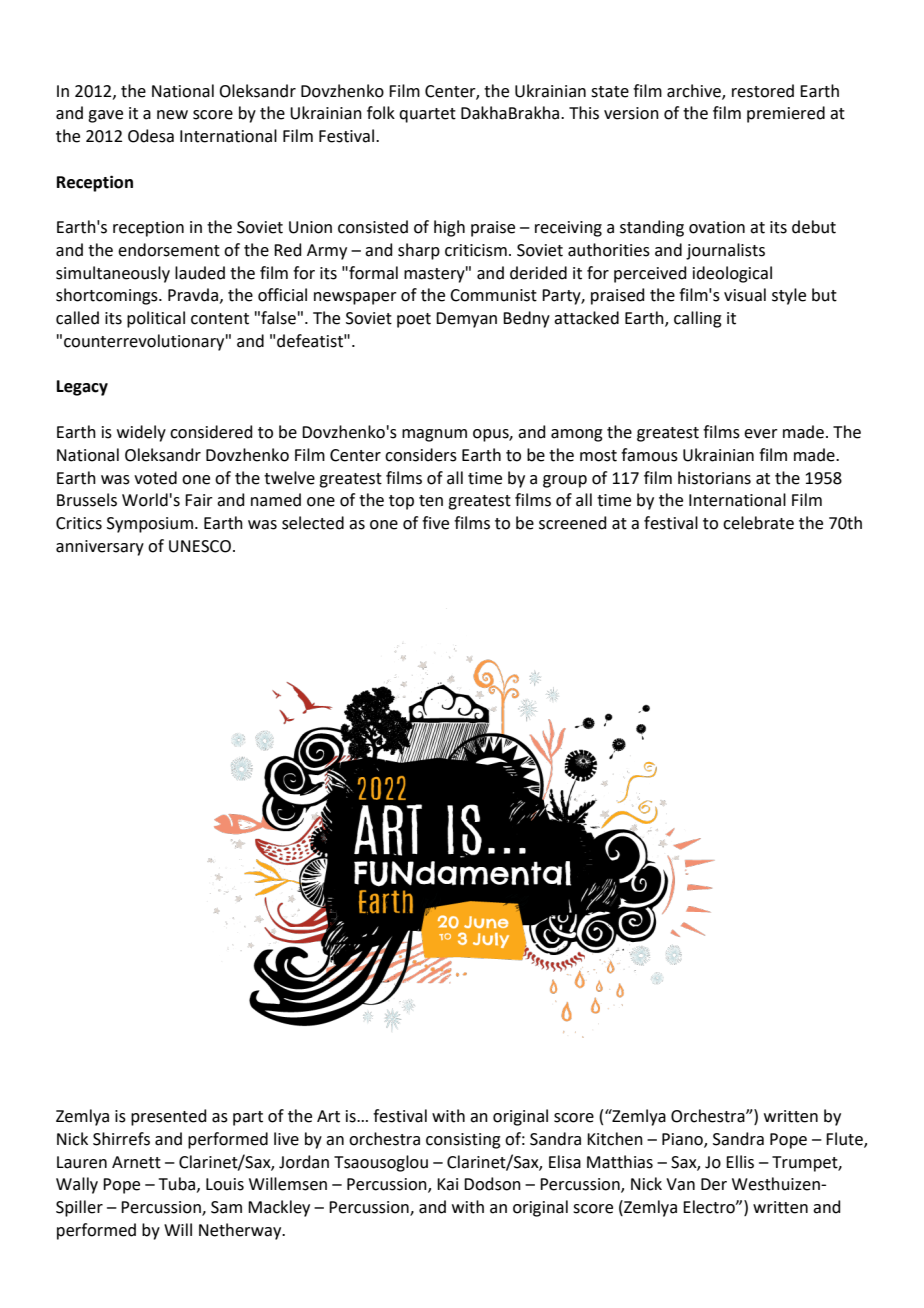 Image resolution: width=924 pixels, height=1308 pixels. Describe the element at coordinates (427, 115) in the screenshot. I see `quartet` at that location.
